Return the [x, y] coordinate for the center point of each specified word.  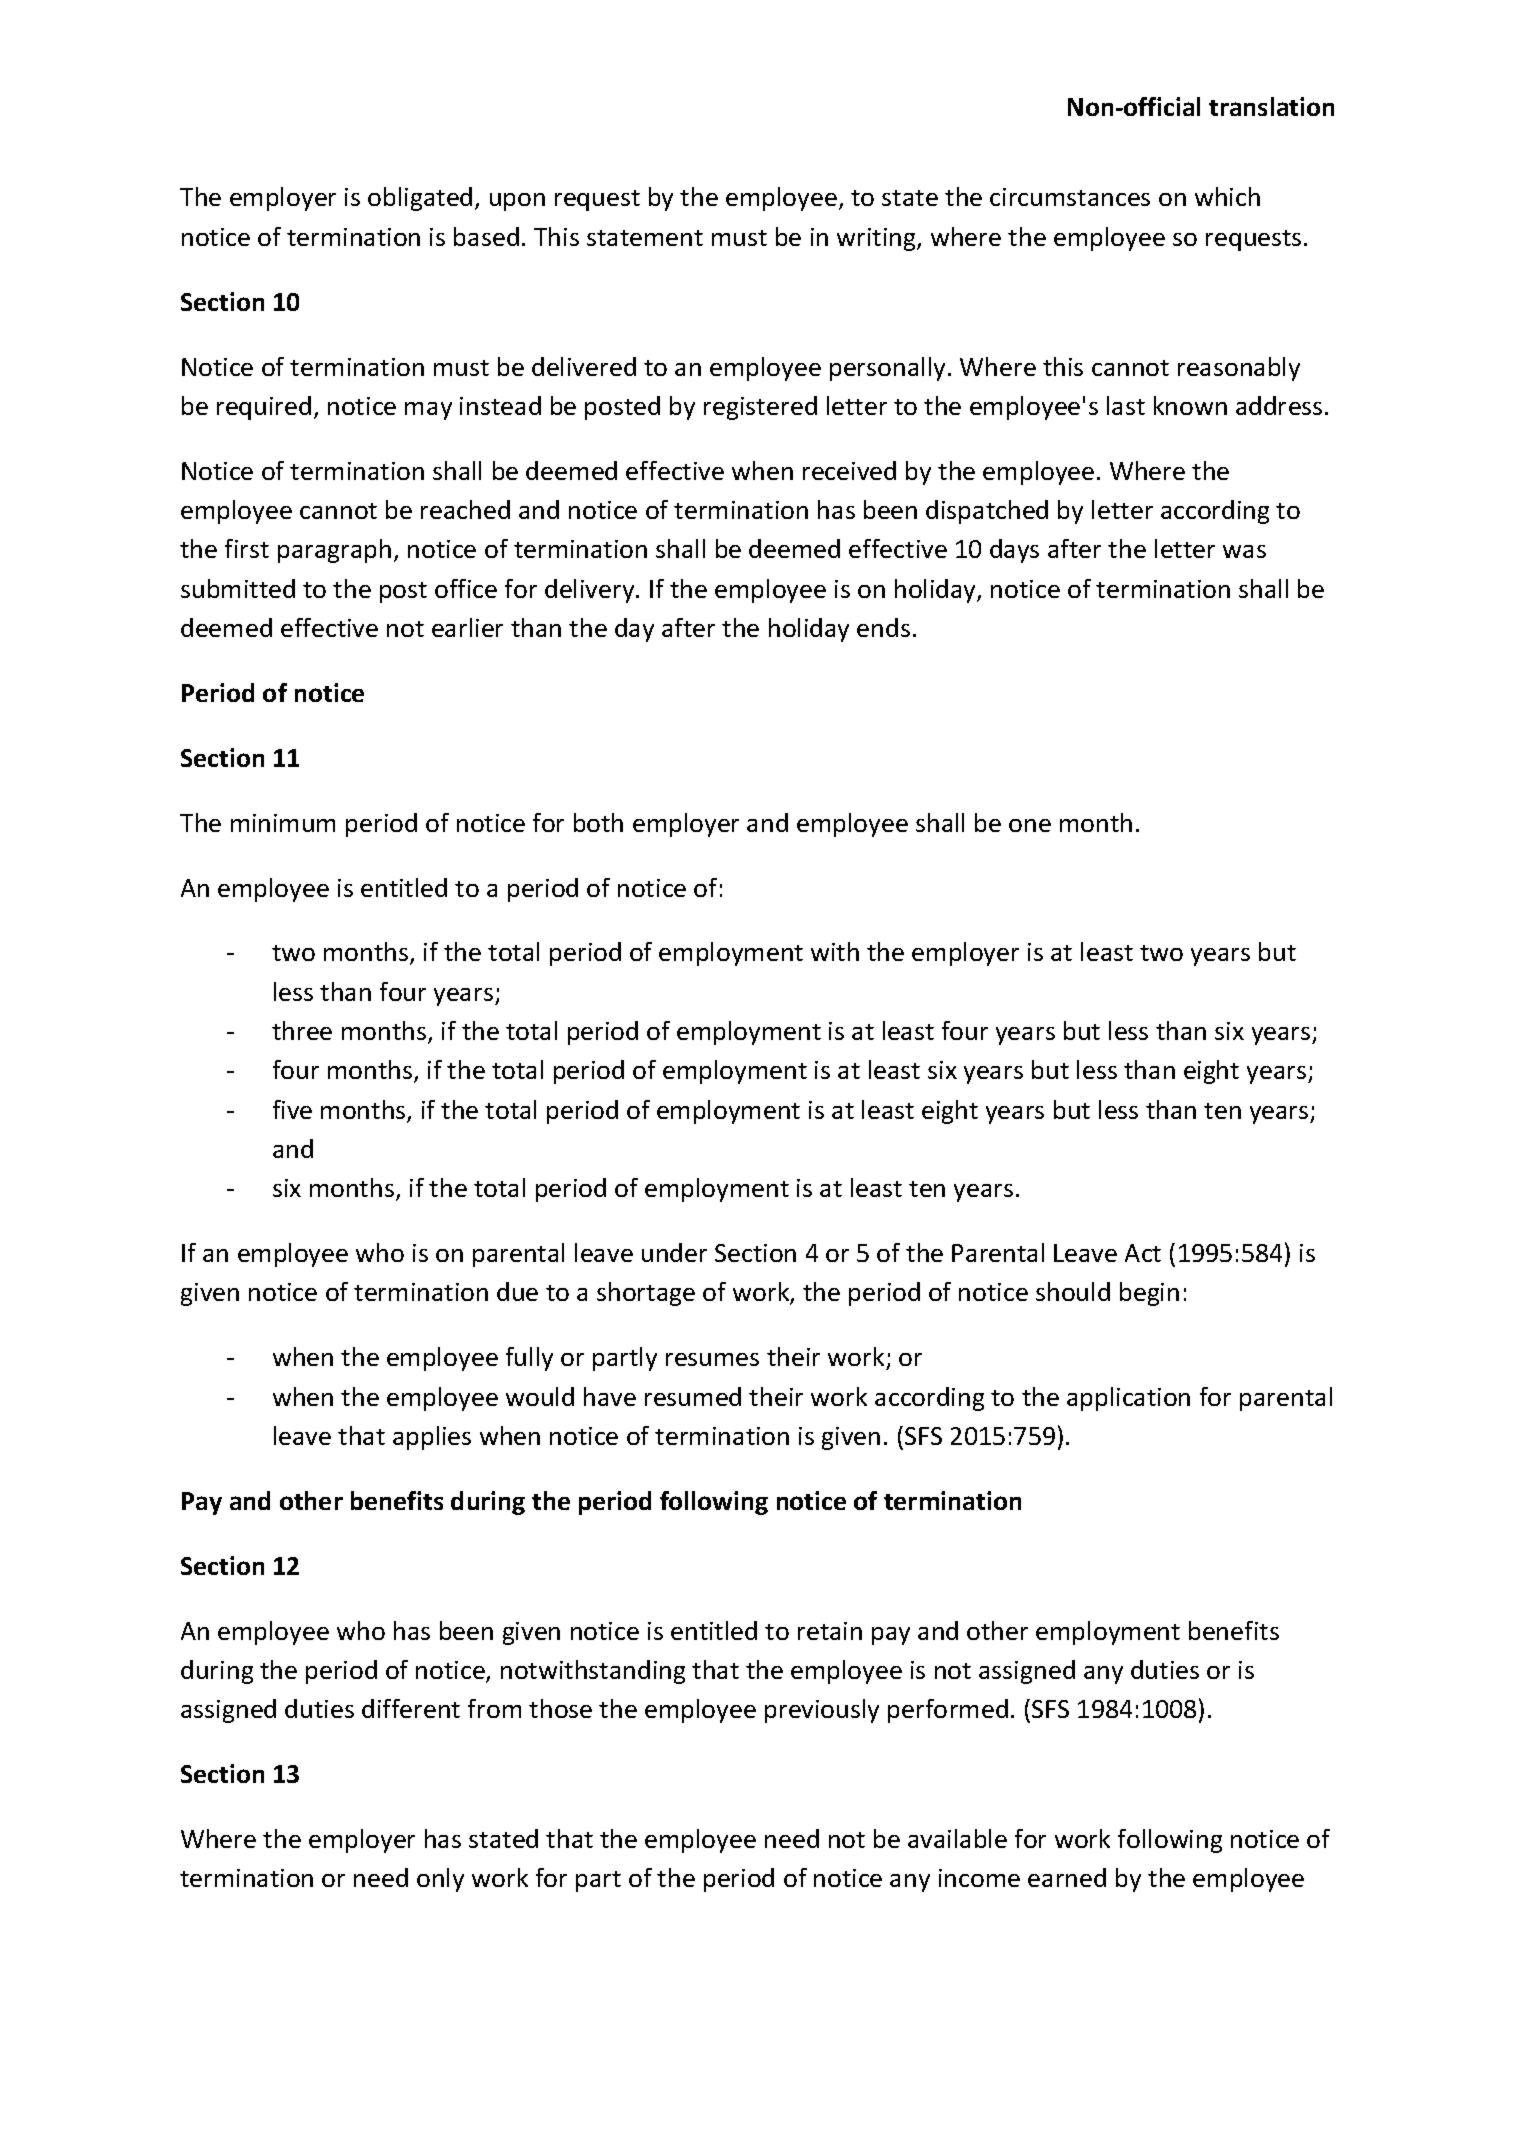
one [1030, 825]
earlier [467, 627]
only [440, 1880]
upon [517, 202]
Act [1143, 1253]
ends [883, 627]
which [1227, 196]
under [674, 1252]
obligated [420, 199]
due [517, 1291]
